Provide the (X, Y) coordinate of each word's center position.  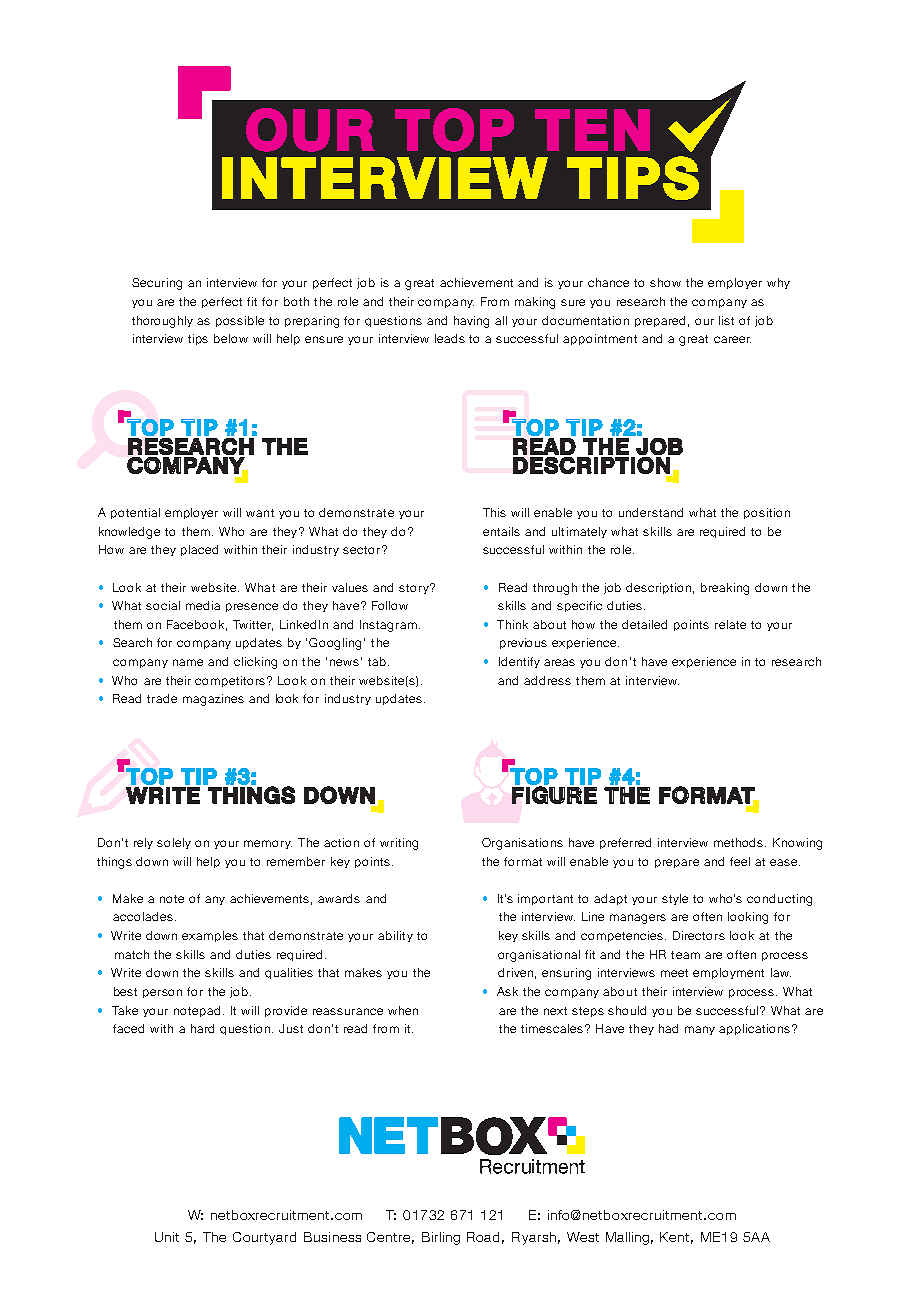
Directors (699, 935)
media (203, 605)
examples (210, 936)
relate (730, 624)
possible (240, 321)
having (471, 322)
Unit (167, 1237)
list (726, 320)
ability (395, 936)
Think (512, 624)
